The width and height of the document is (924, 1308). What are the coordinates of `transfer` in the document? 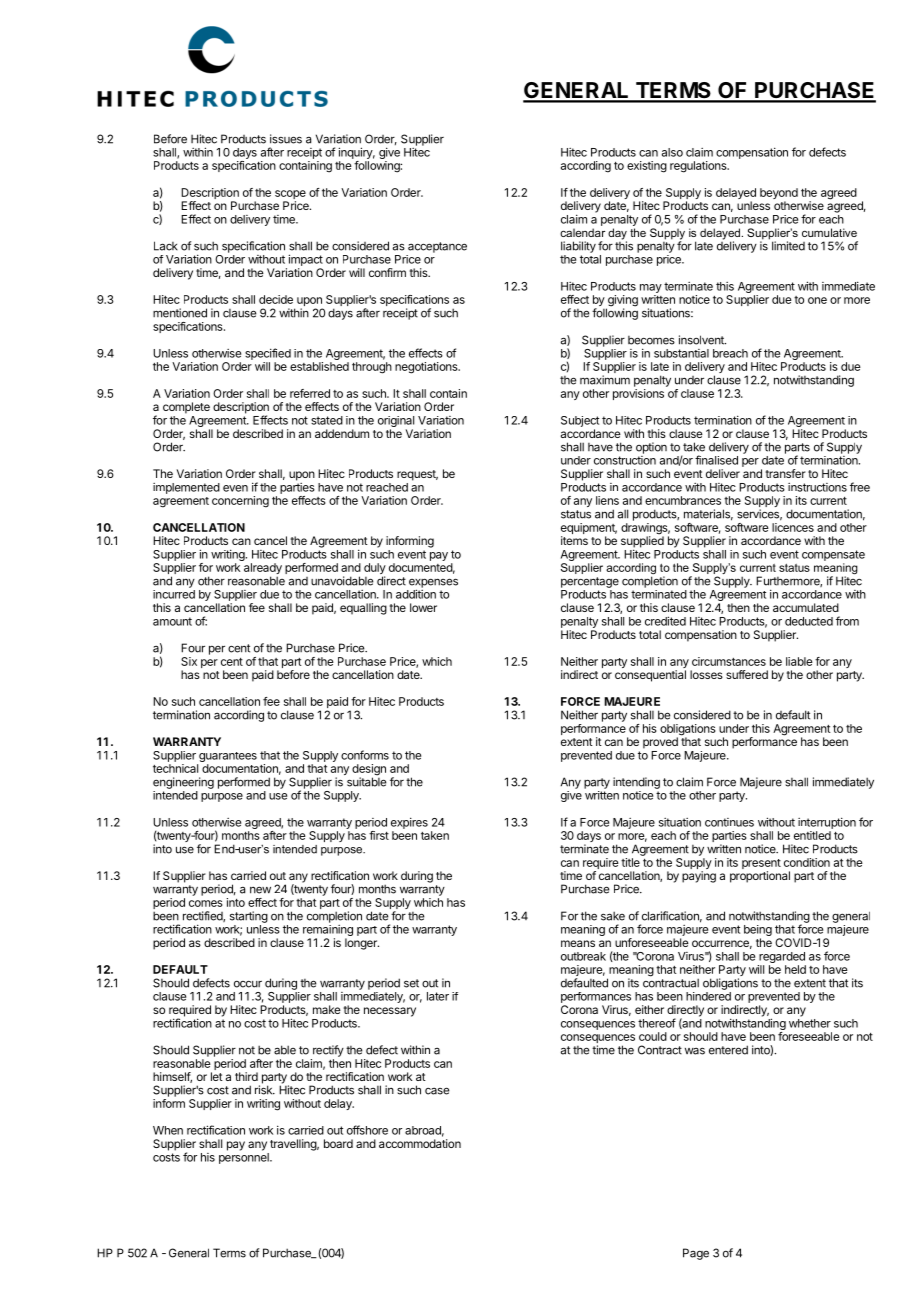 It's located at (786, 473).
